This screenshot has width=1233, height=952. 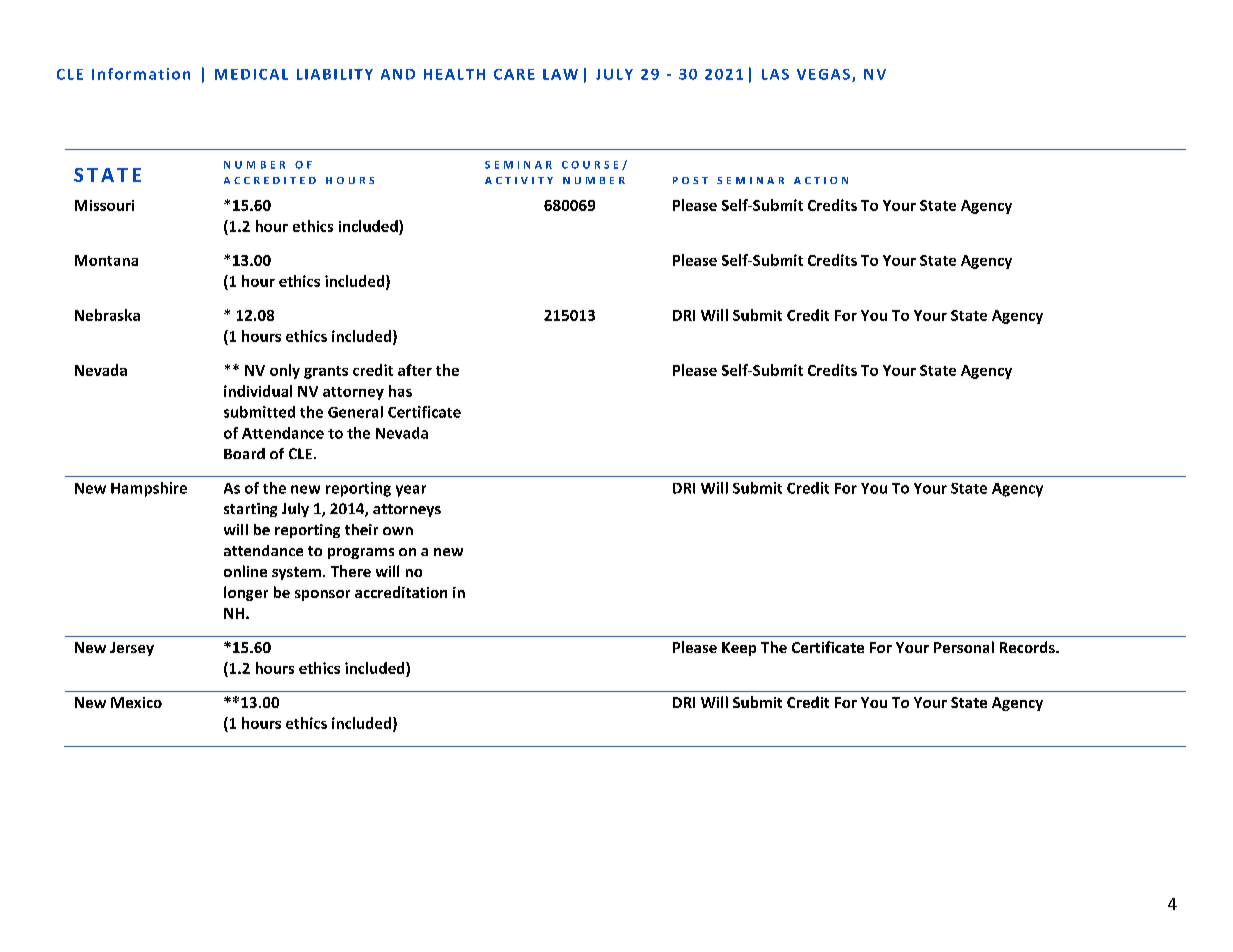 I want to click on Nebraska, so click(x=107, y=315).
